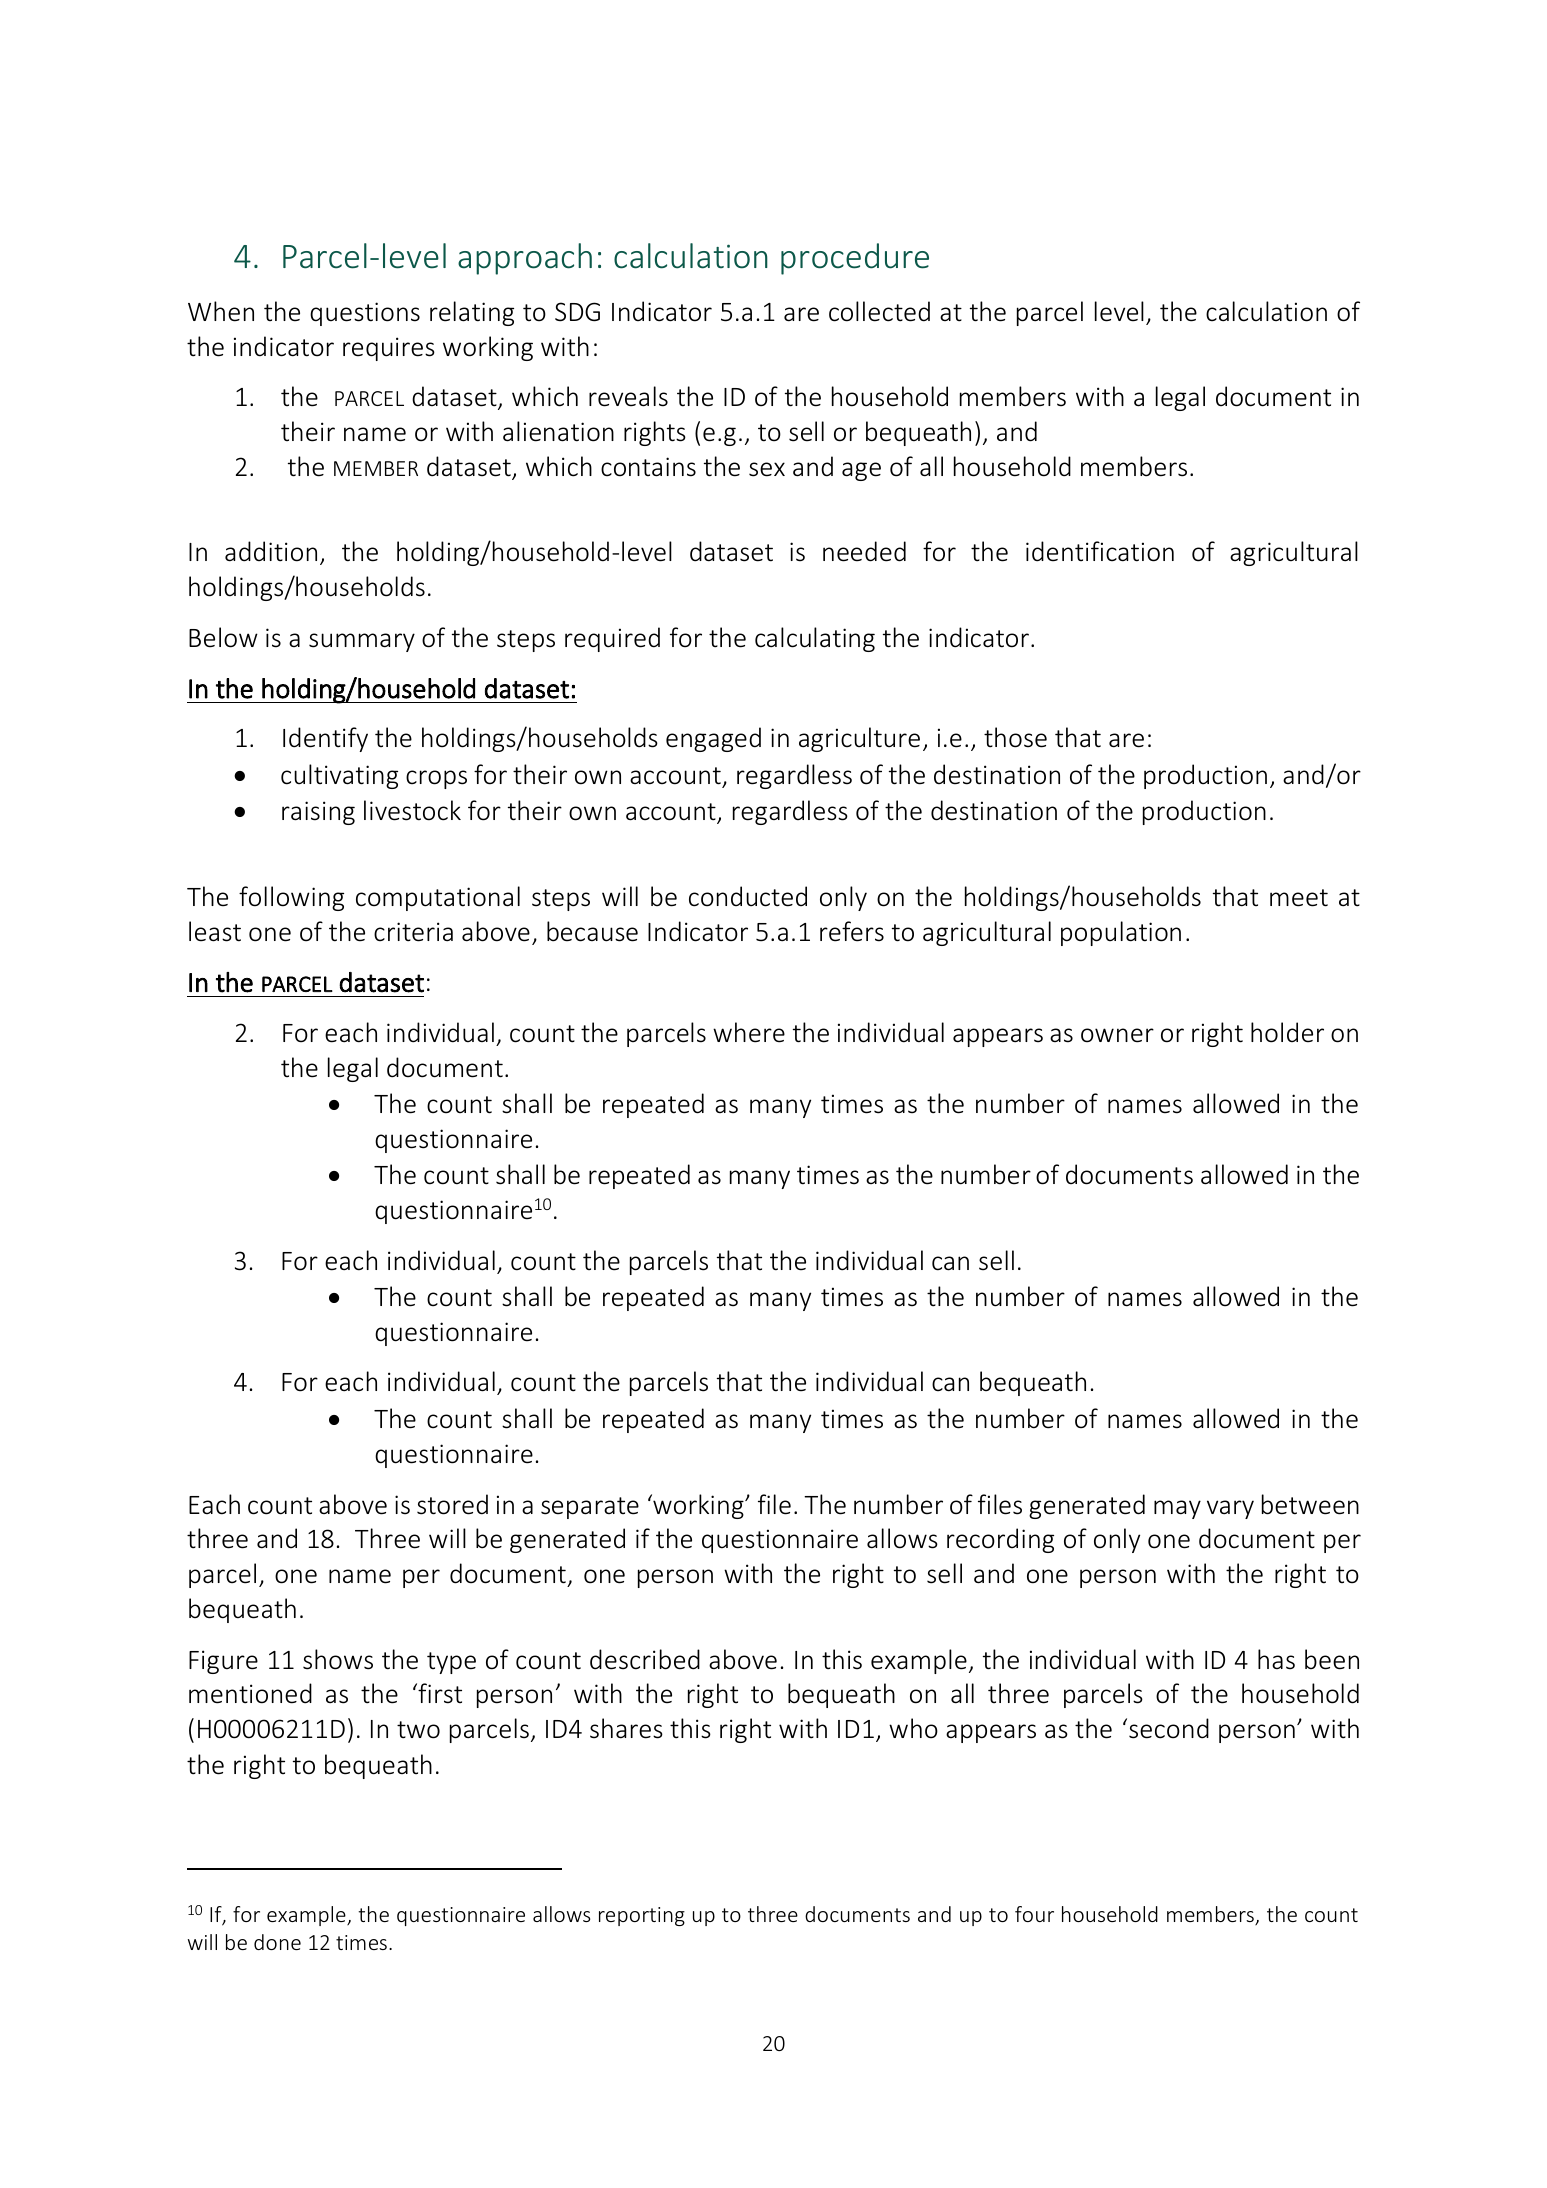 This screenshot has width=1547, height=2188. What do you see at coordinates (879, 311) in the screenshot?
I see `collected` at bounding box center [879, 311].
